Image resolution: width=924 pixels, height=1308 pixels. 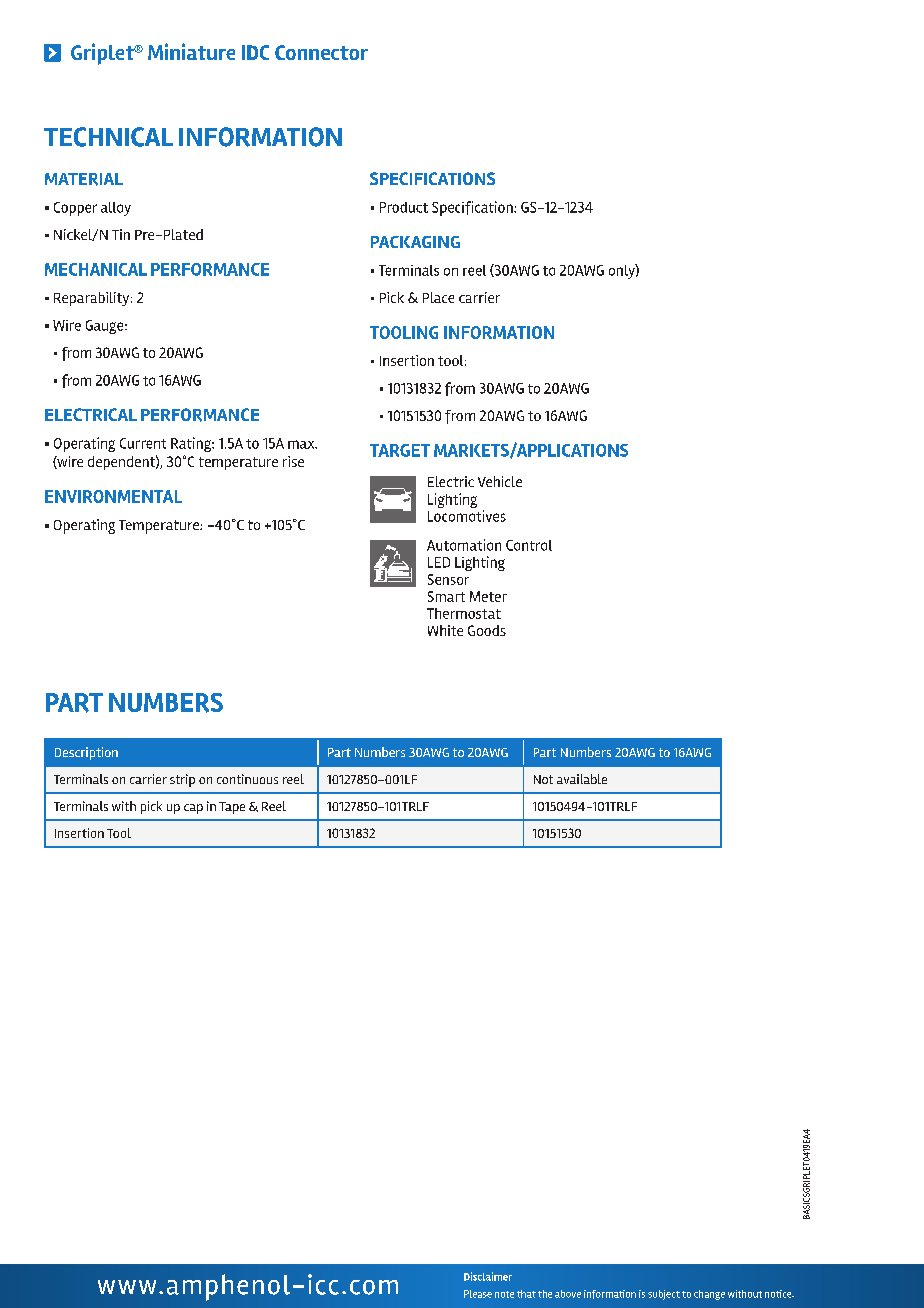 What do you see at coordinates (321, 52) in the screenshot?
I see `Connector` at bounding box center [321, 52].
